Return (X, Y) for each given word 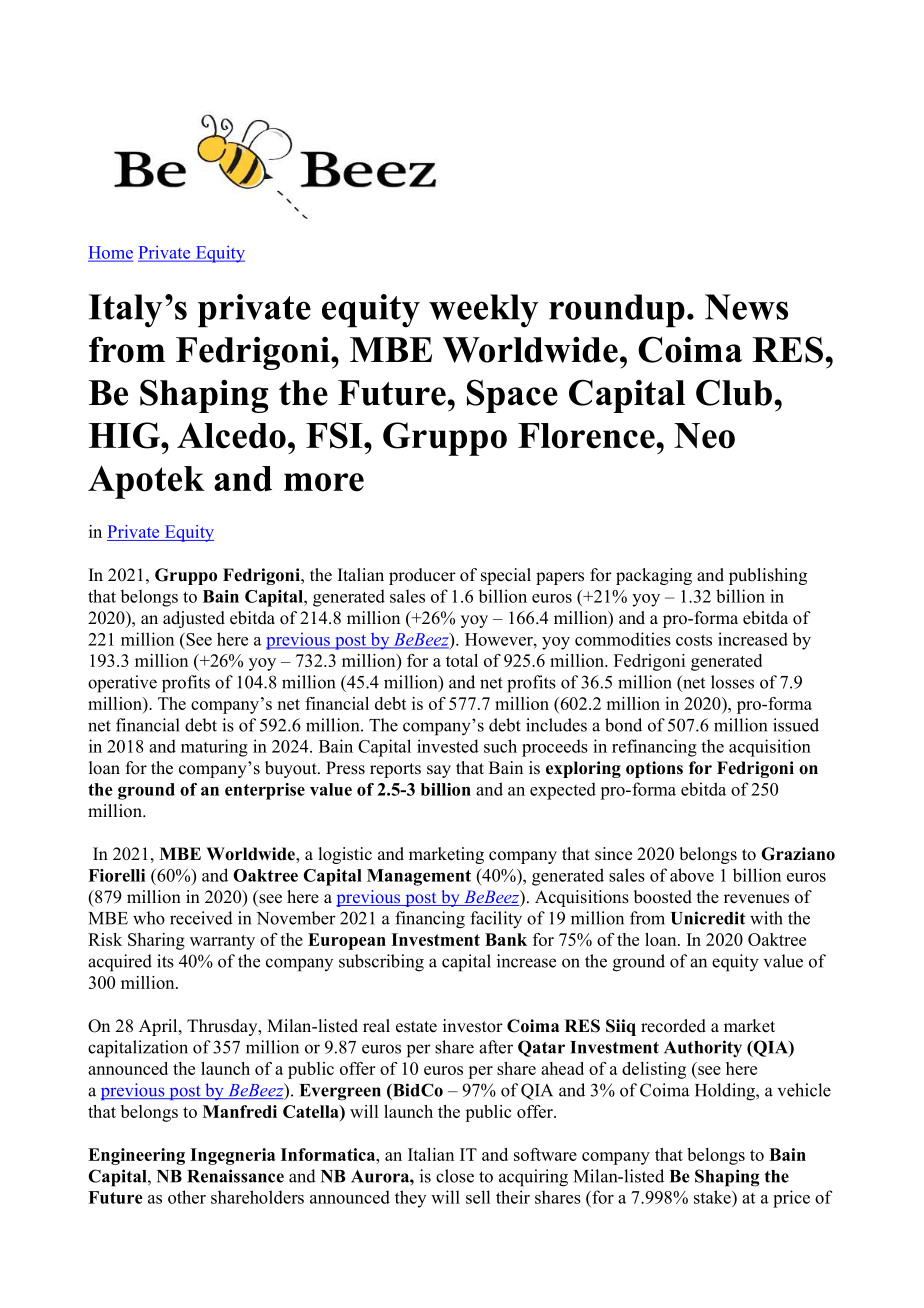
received (201, 918)
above (692, 875)
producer (422, 576)
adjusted (194, 619)
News (746, 307)
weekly (484, 311)
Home (110, 253)
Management (419, 877)
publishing (768, 576)
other (187, 1197)
